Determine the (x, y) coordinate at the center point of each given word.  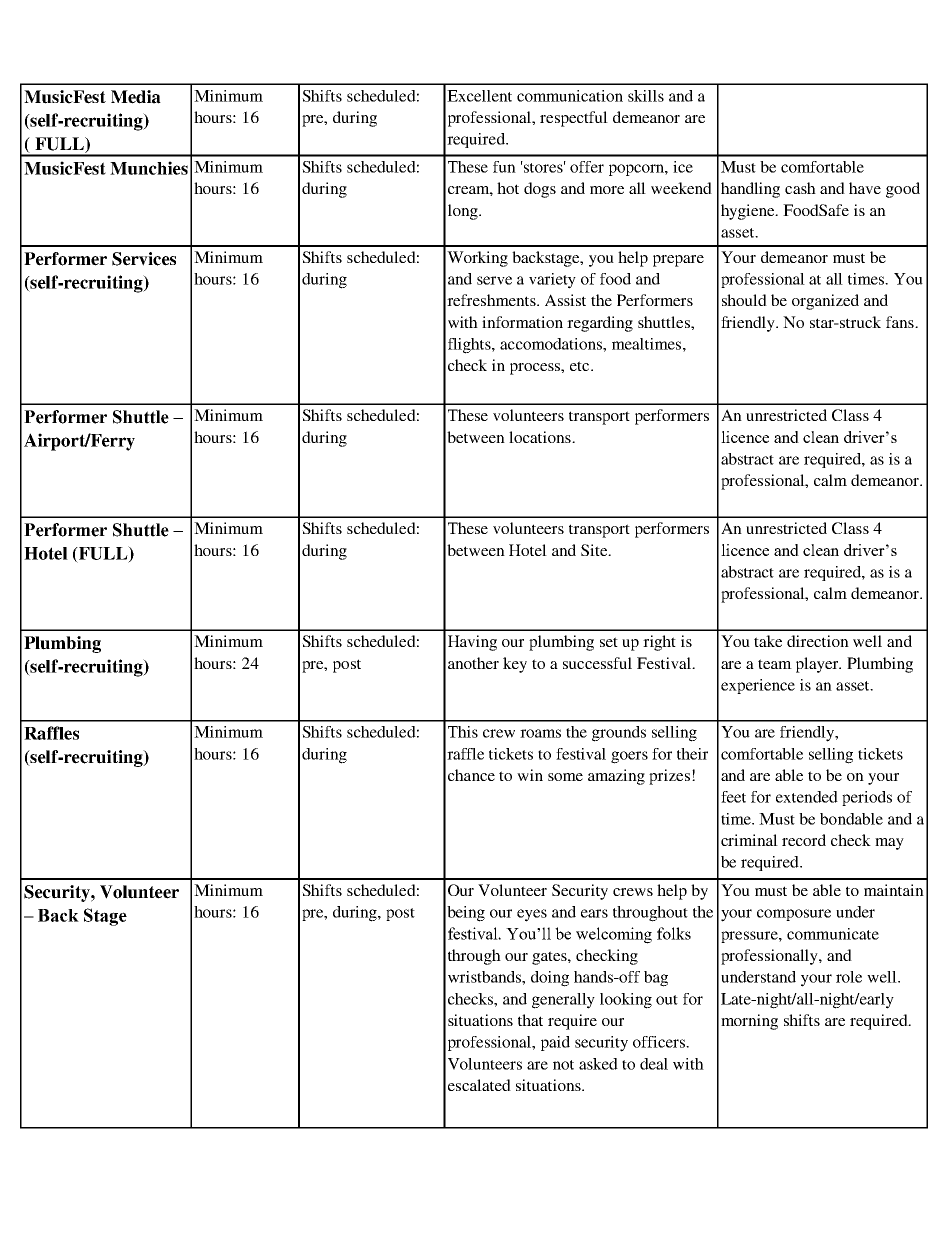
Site (595, 550)
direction (818, 641)
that (530, 1020)
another (473, 663)
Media (136, 97)
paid (555, 1043)
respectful (574, 119)
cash (800, 188)
